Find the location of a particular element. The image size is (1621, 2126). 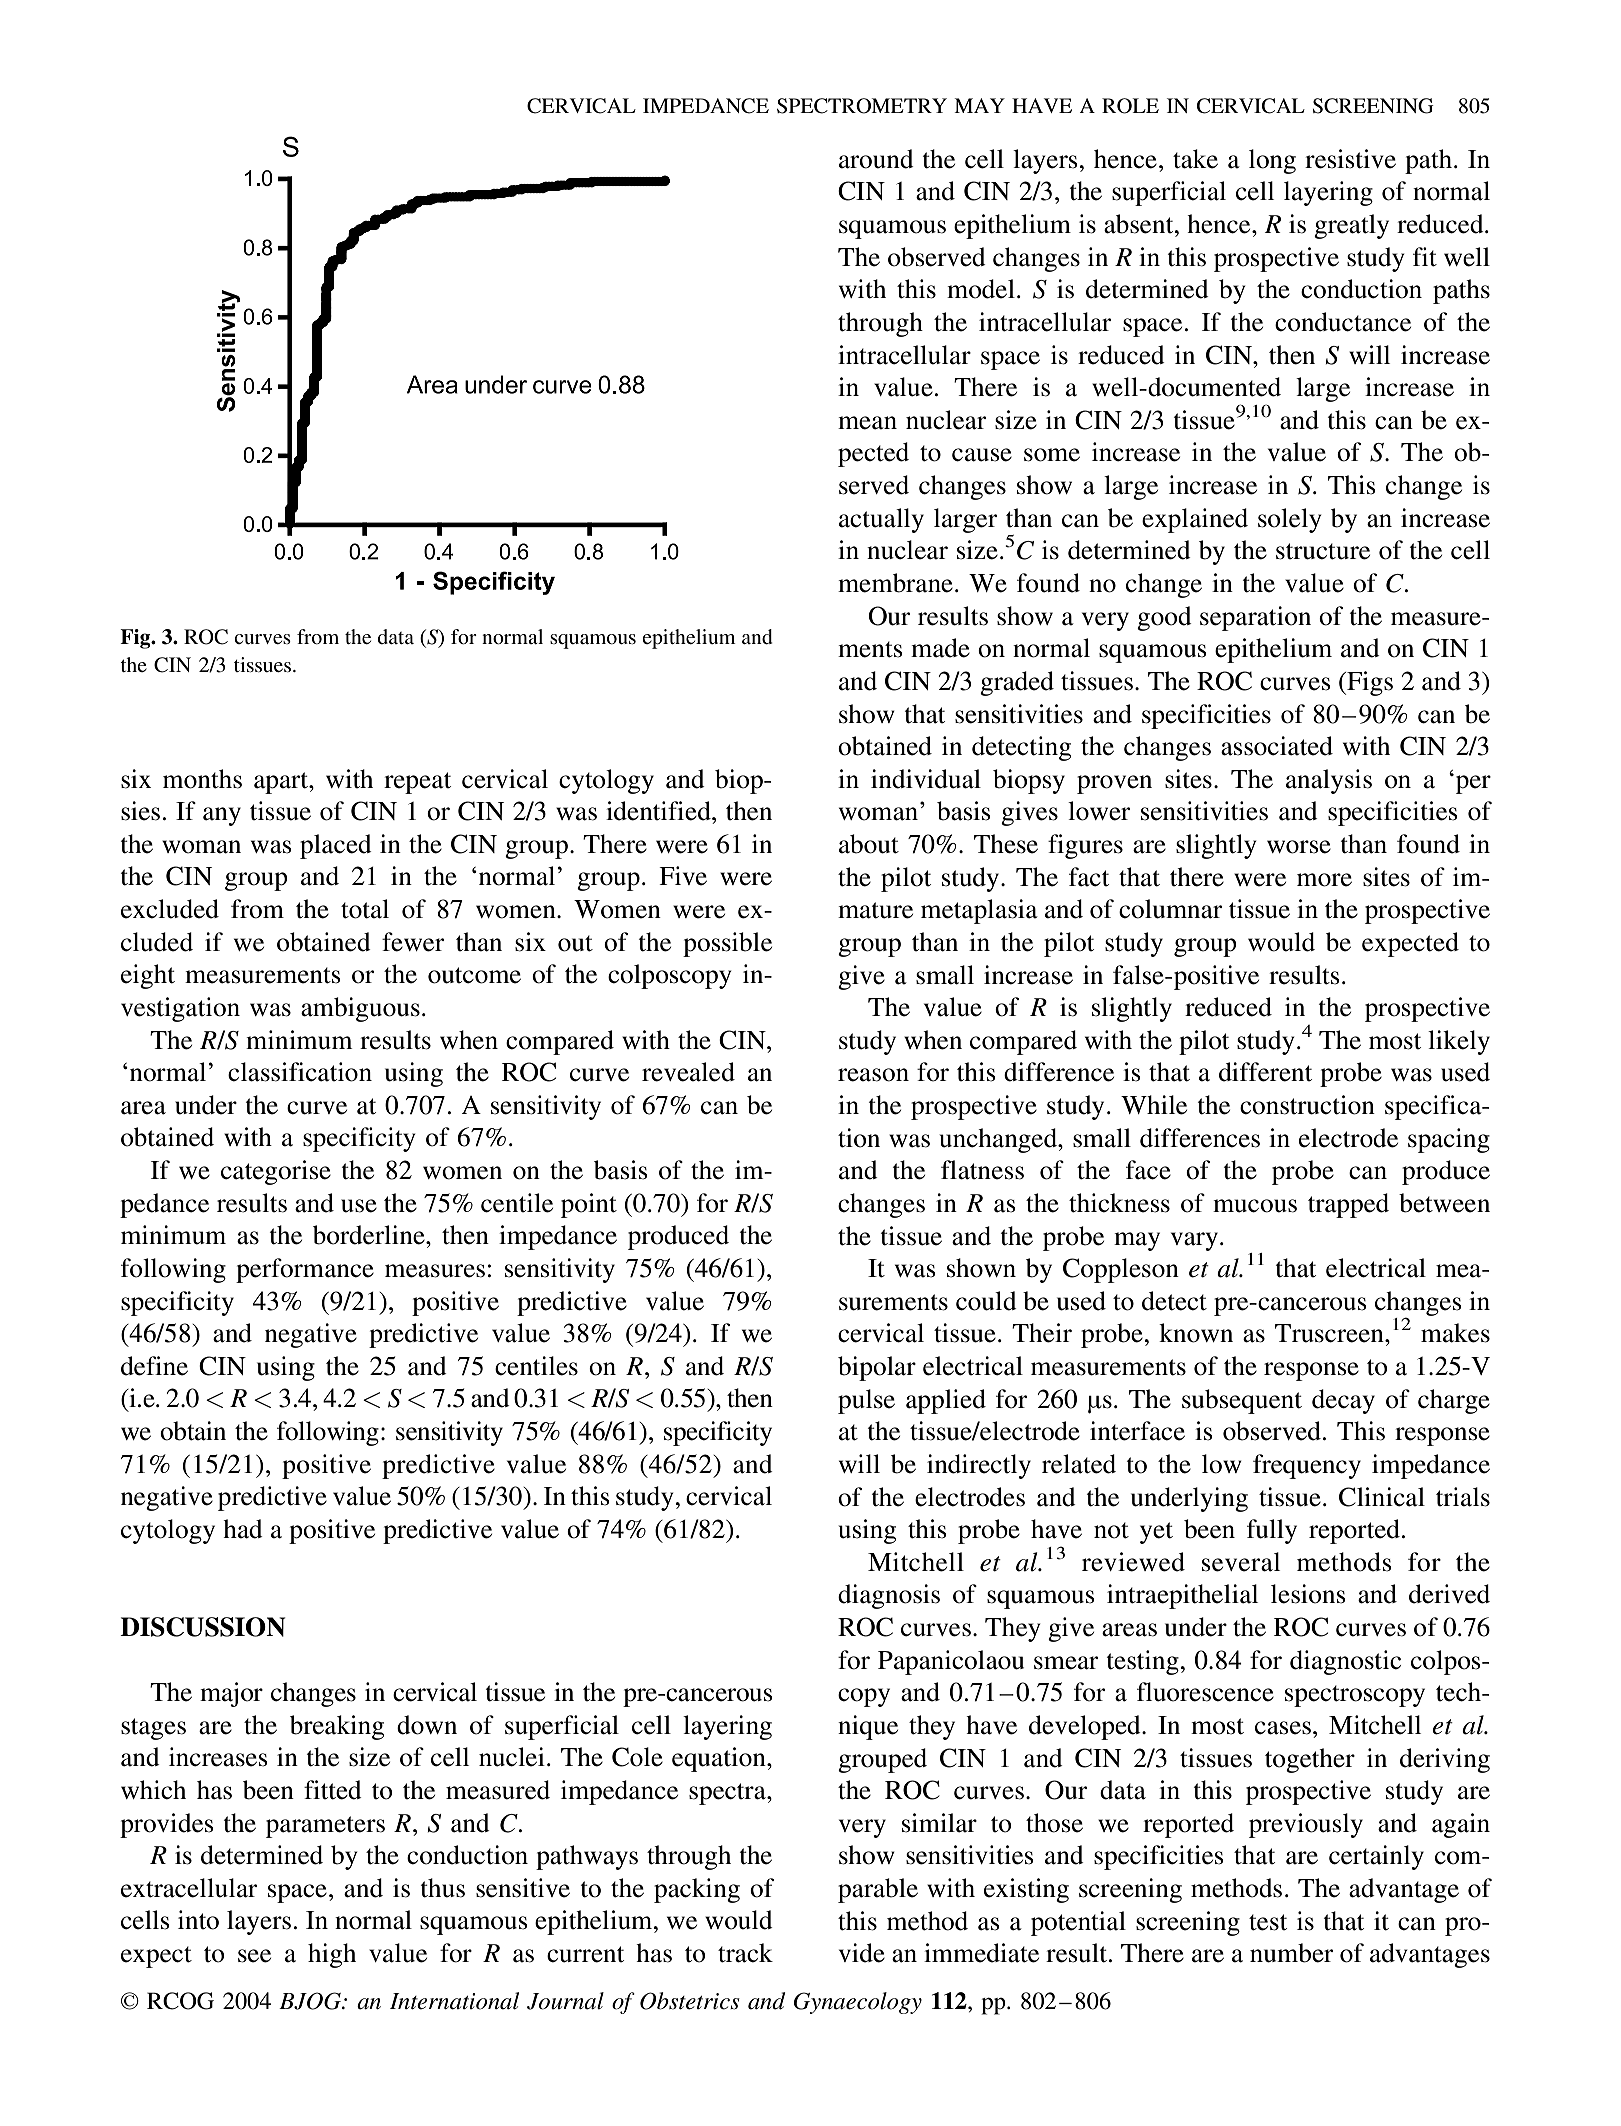

around is located at coordinates (876, 159).
